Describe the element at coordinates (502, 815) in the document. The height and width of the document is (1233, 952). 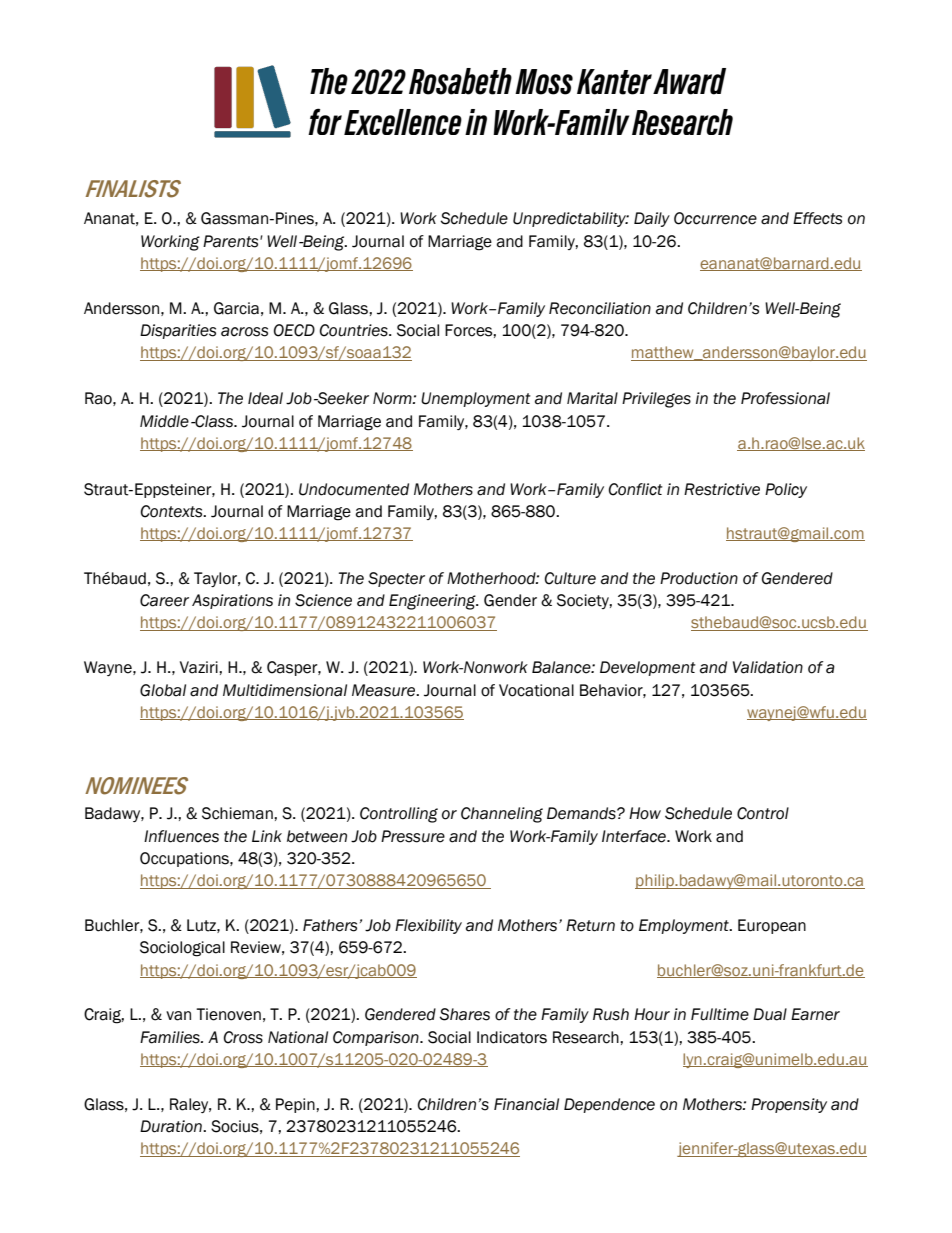
I see `Channeling` at that location.
